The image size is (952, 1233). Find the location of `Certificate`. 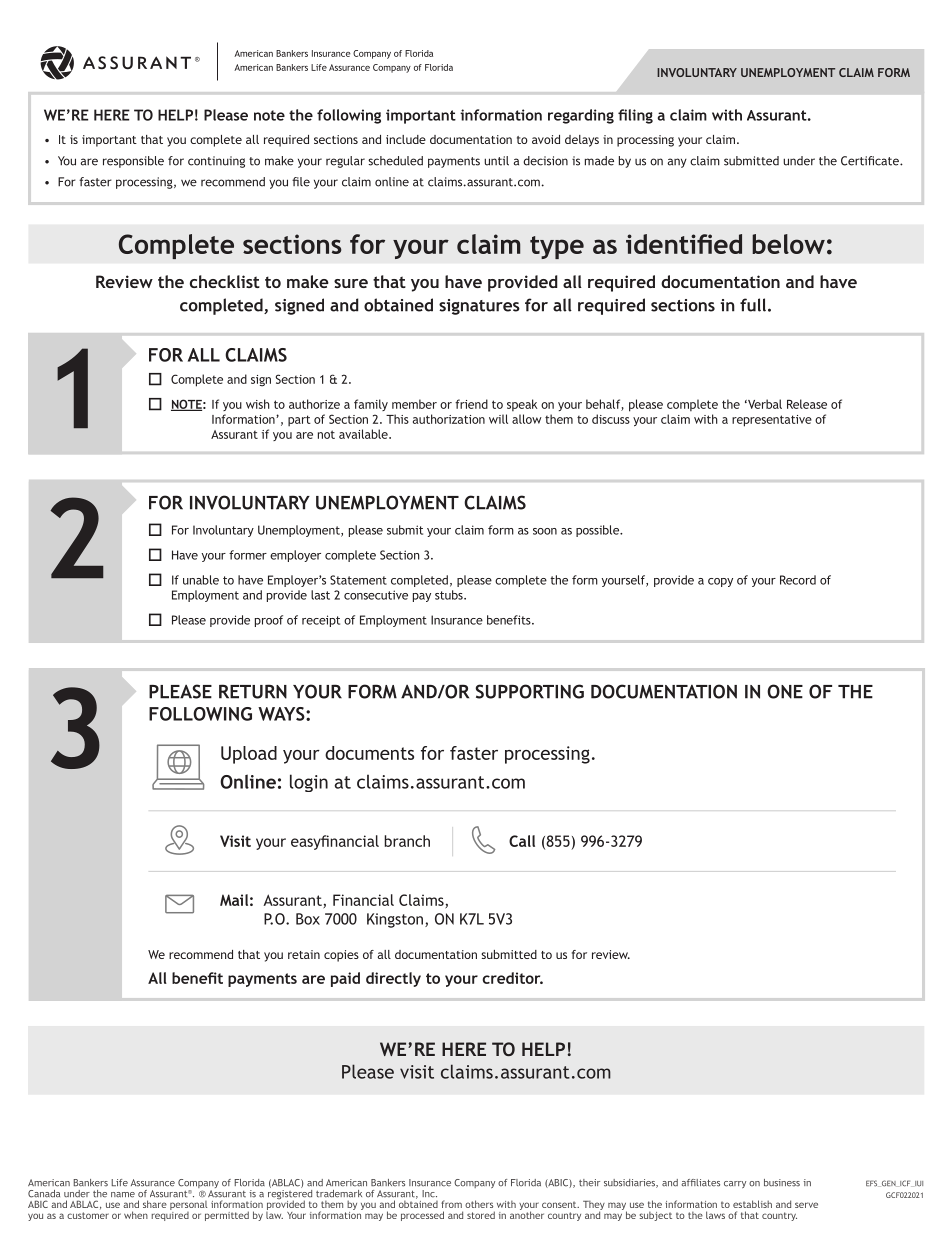

Certificate is located at coordinates (871, 161).
